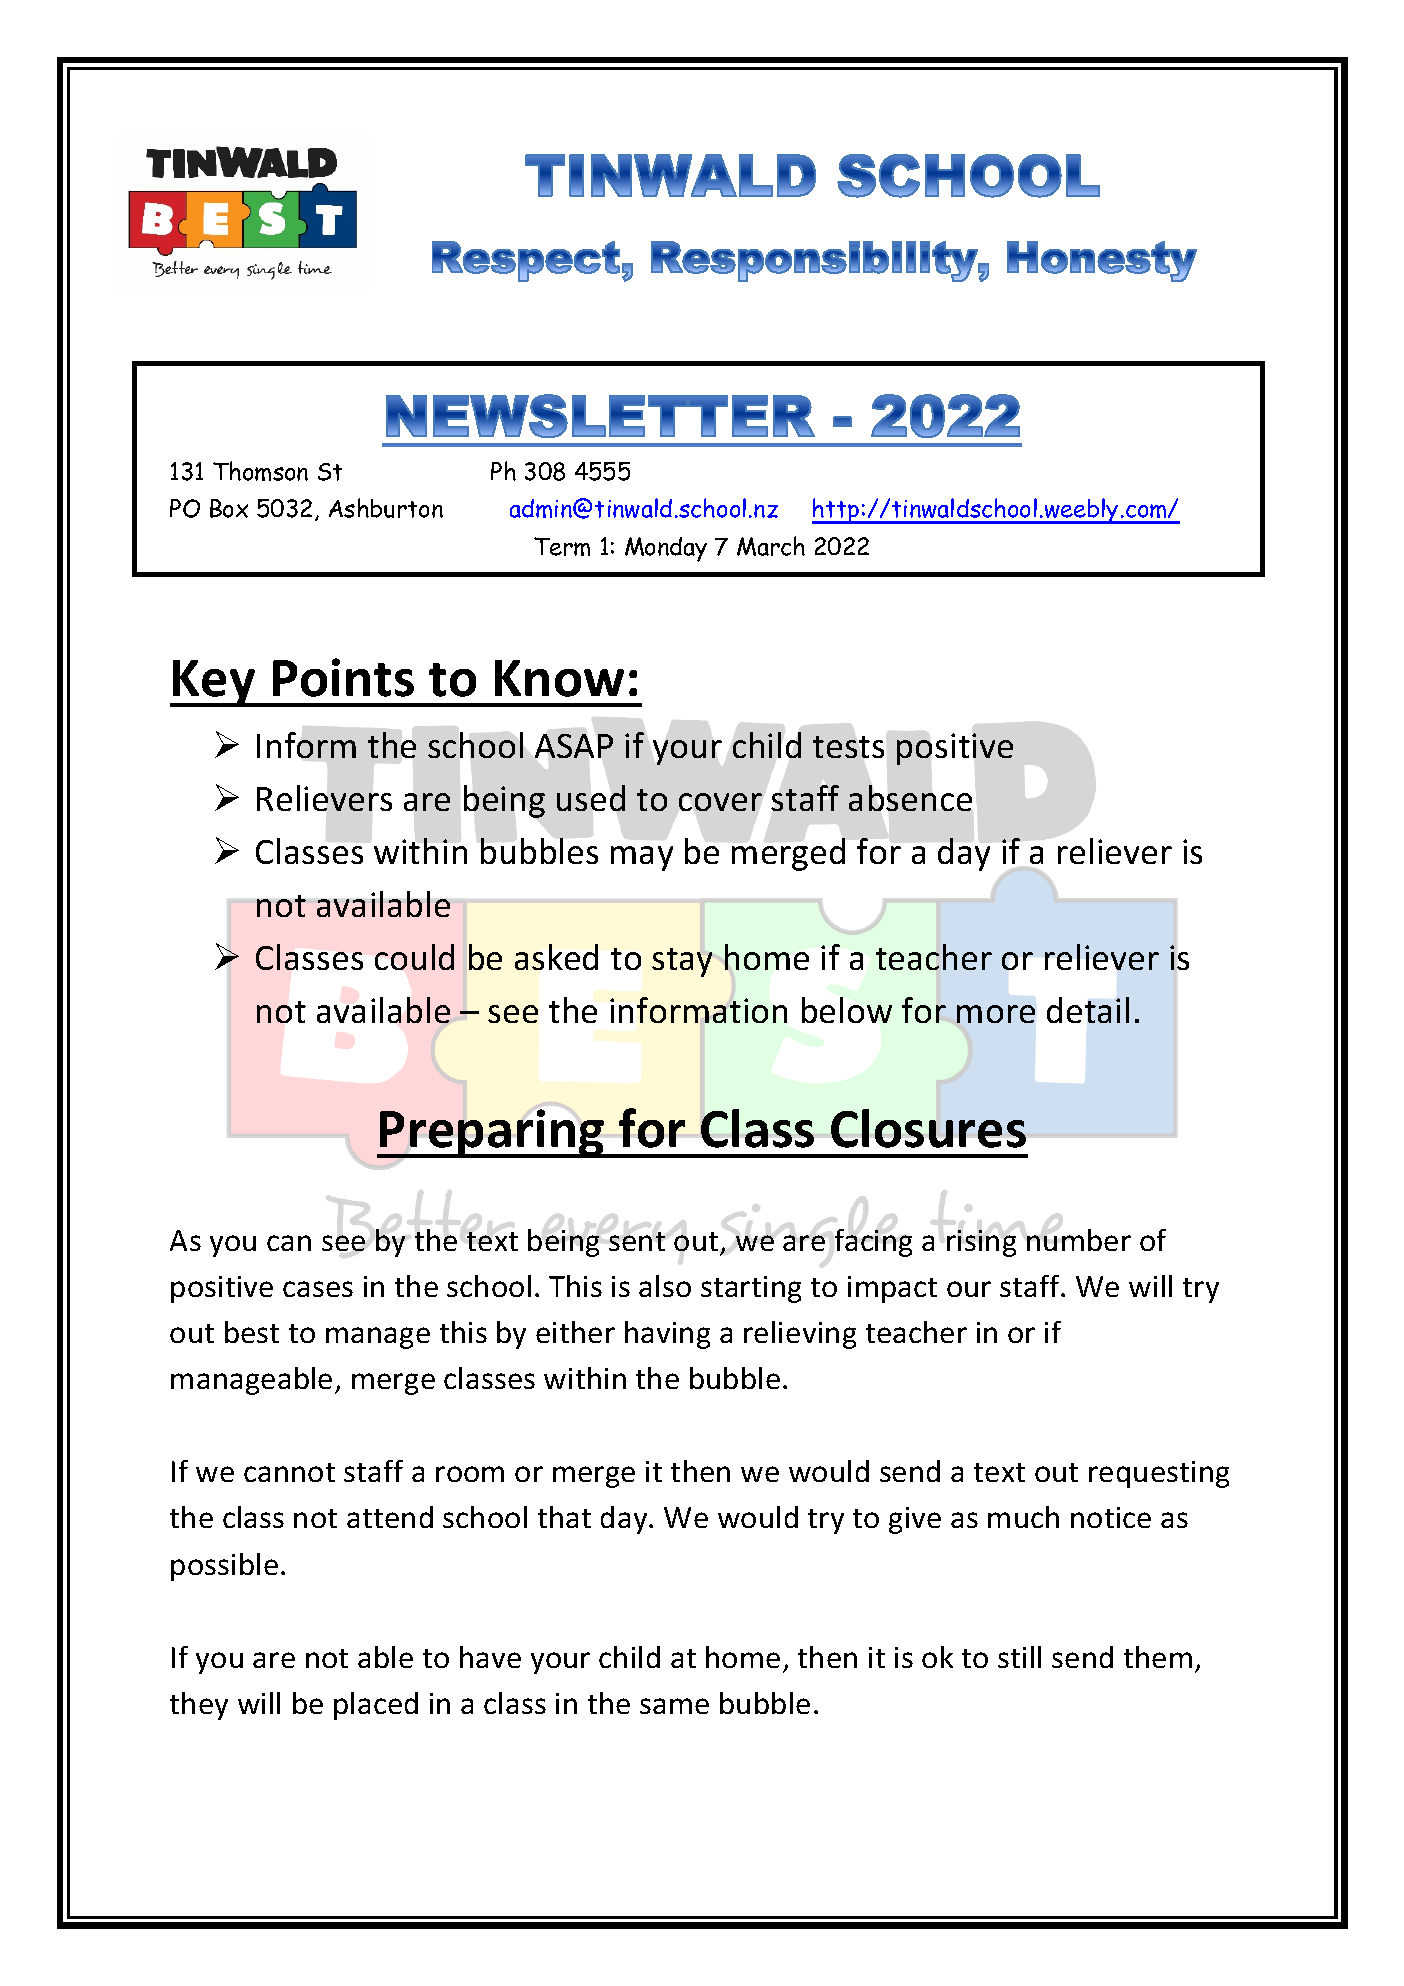 The image size is (1404, 1986). I want to click on March, so click(771, 546).
